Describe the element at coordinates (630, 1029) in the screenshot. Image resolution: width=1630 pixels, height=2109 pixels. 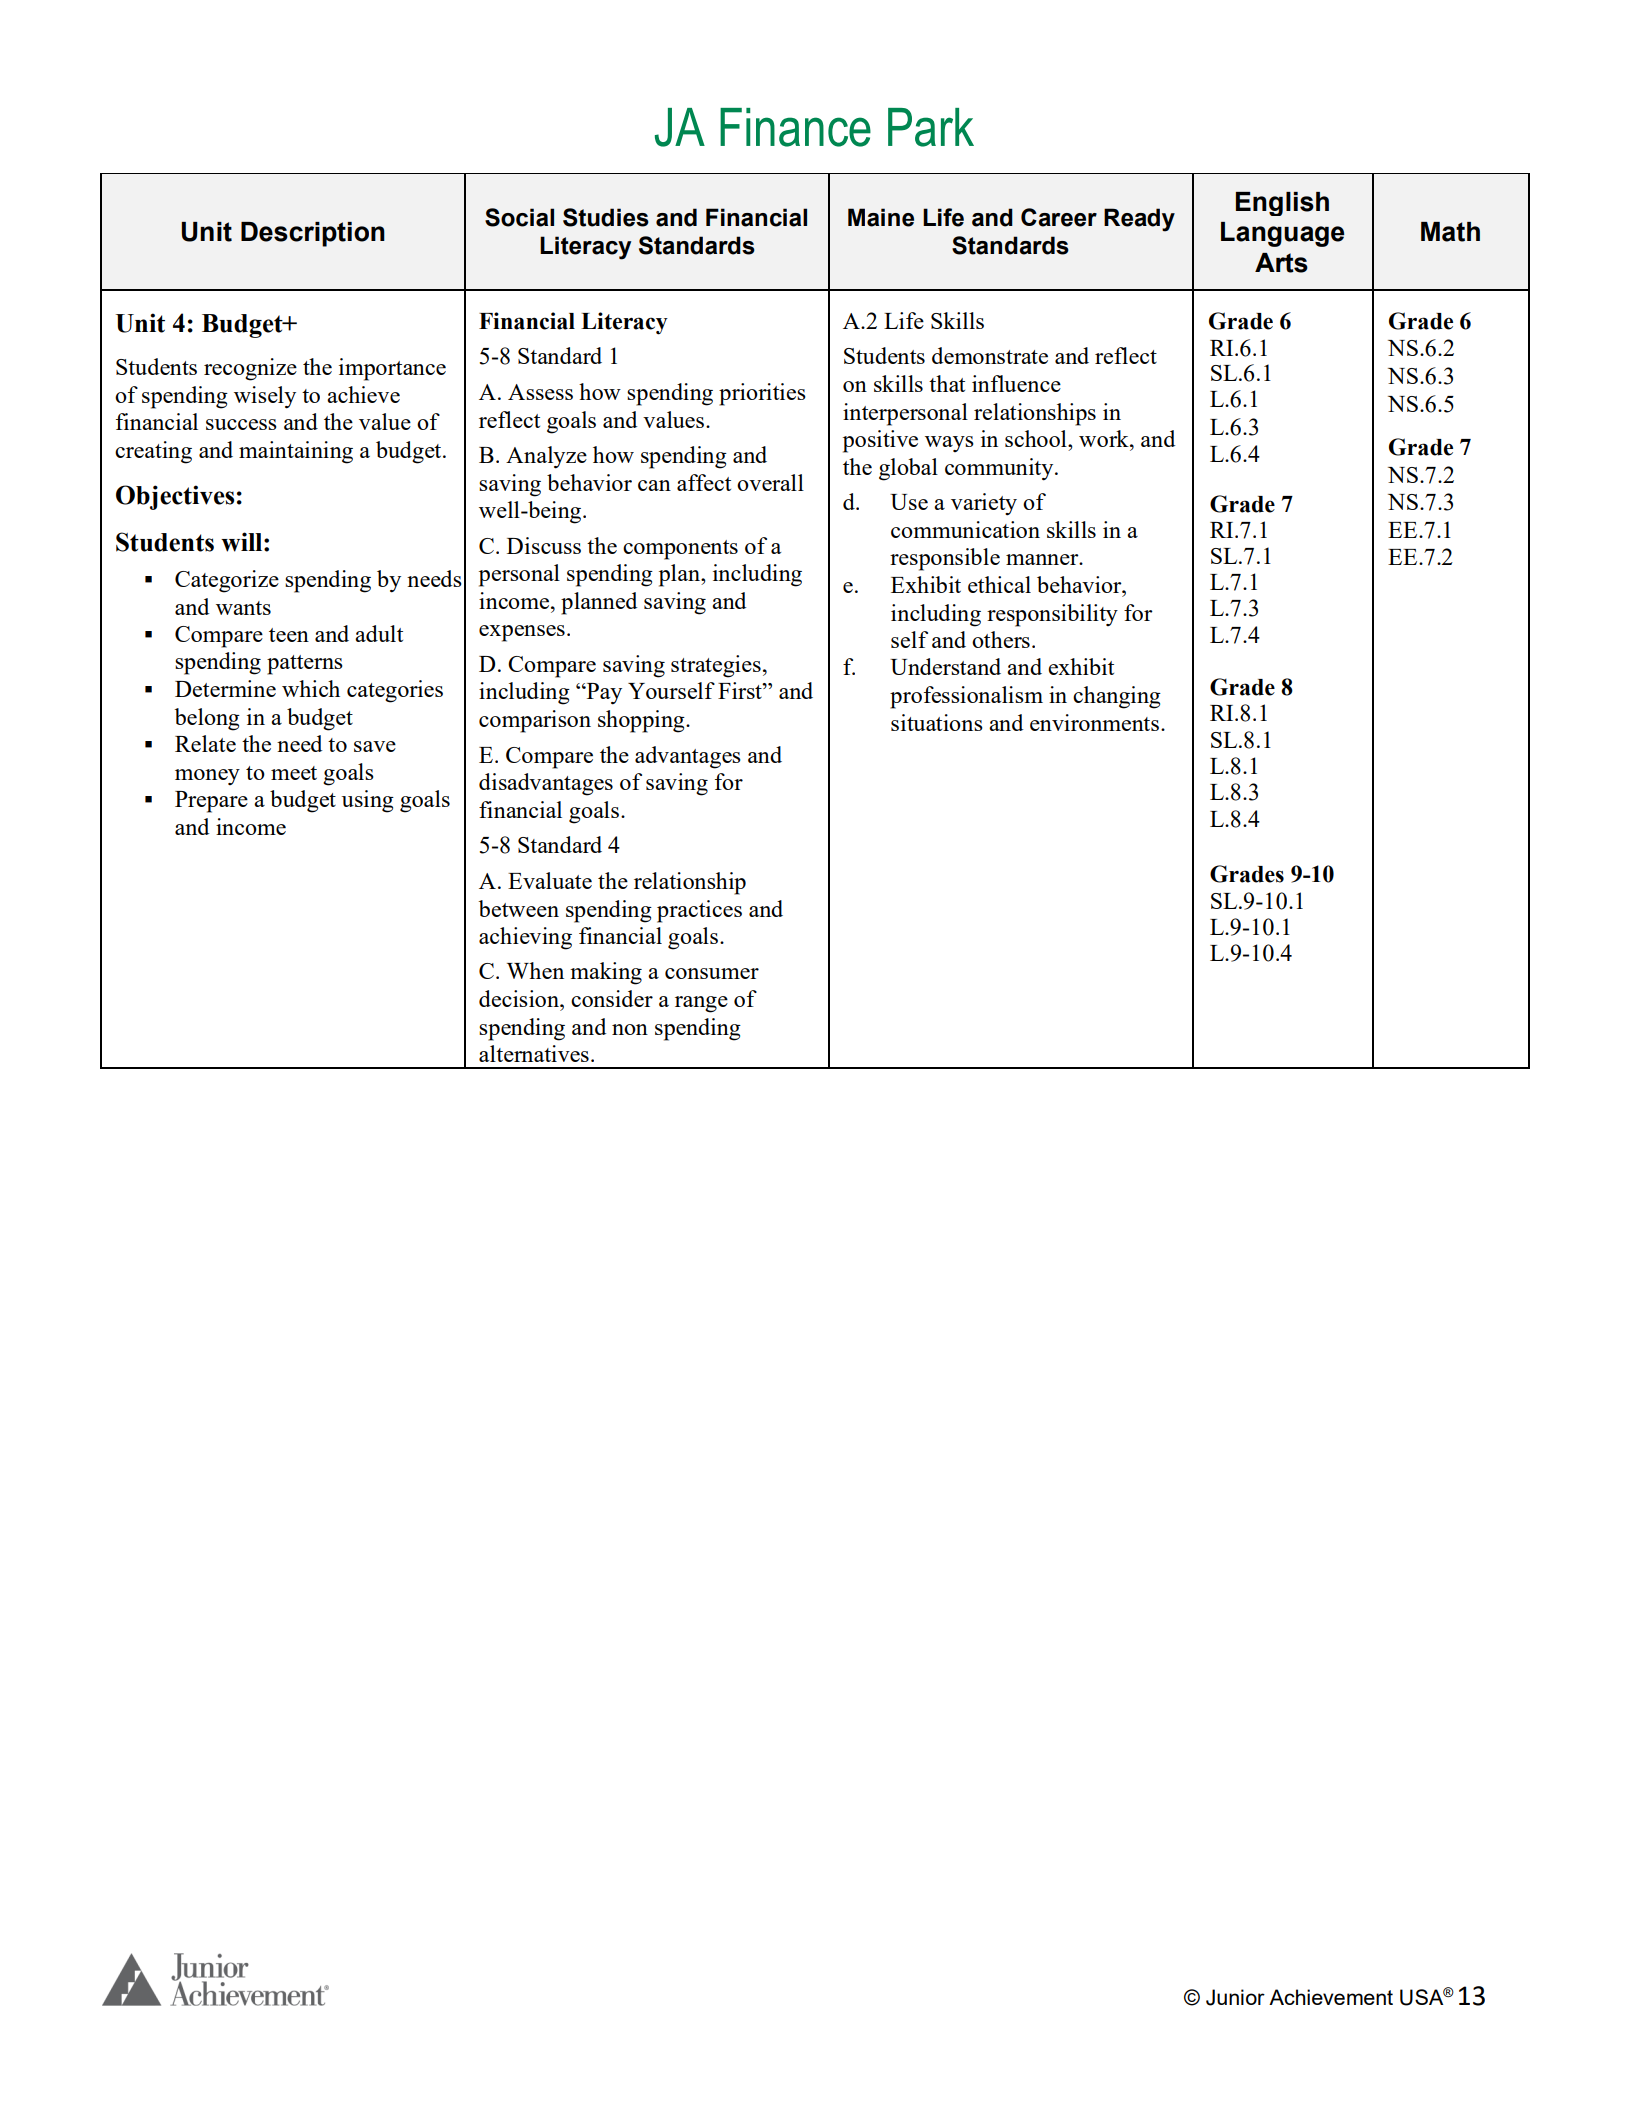
I see `non` at that location.
